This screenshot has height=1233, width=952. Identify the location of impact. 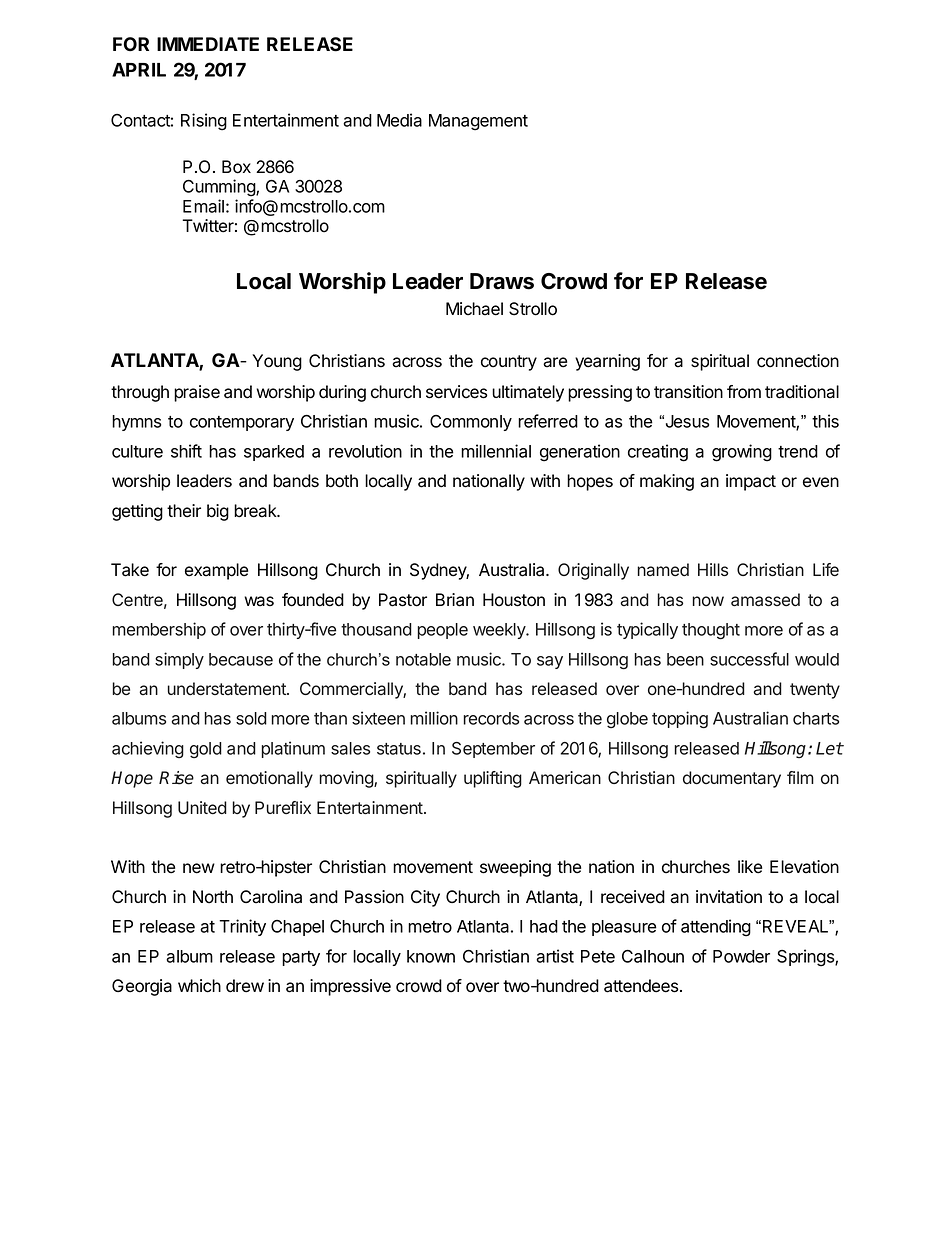
(751, 482).
